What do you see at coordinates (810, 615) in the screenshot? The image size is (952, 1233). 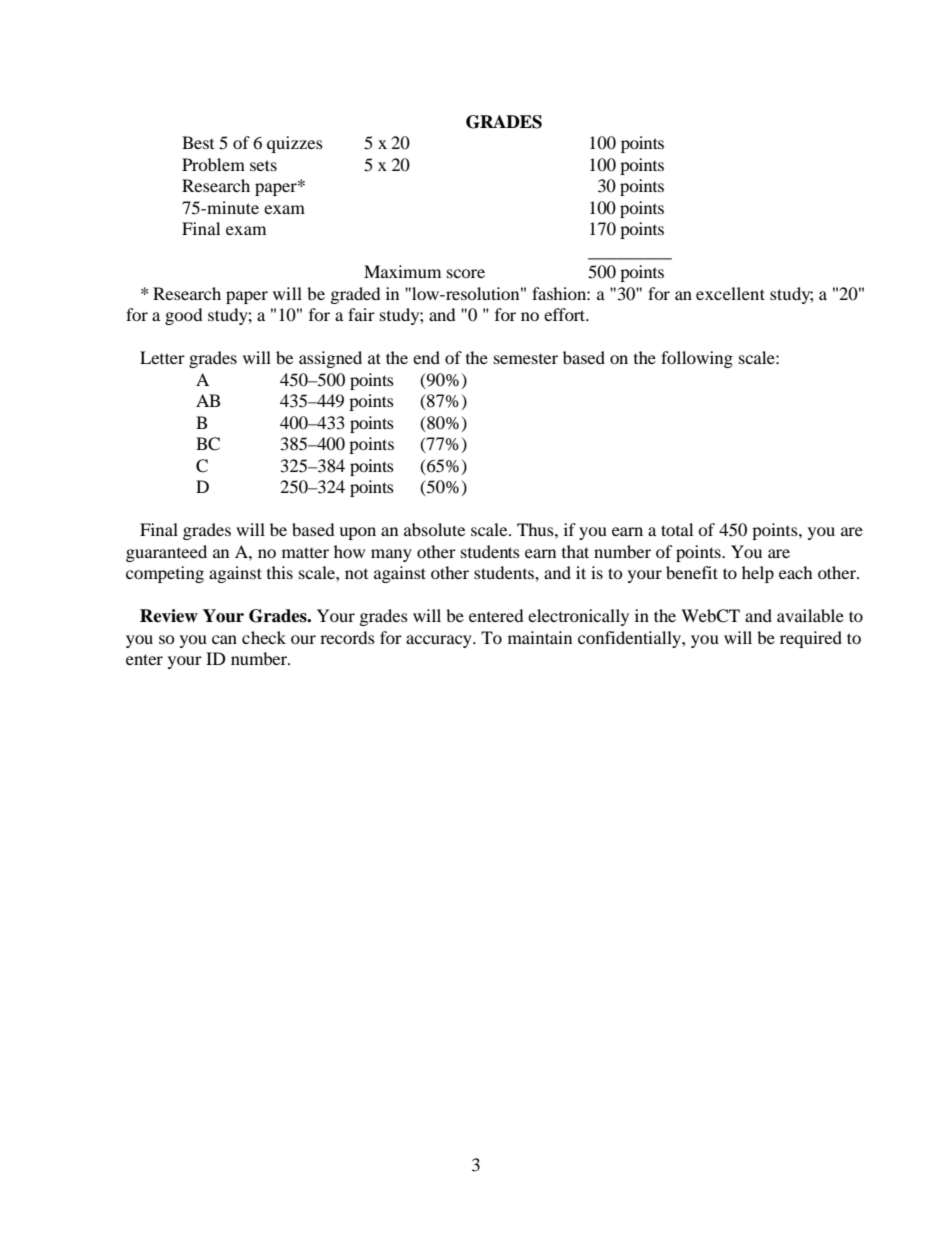 I see `available` at bounding box center [810, 615].
